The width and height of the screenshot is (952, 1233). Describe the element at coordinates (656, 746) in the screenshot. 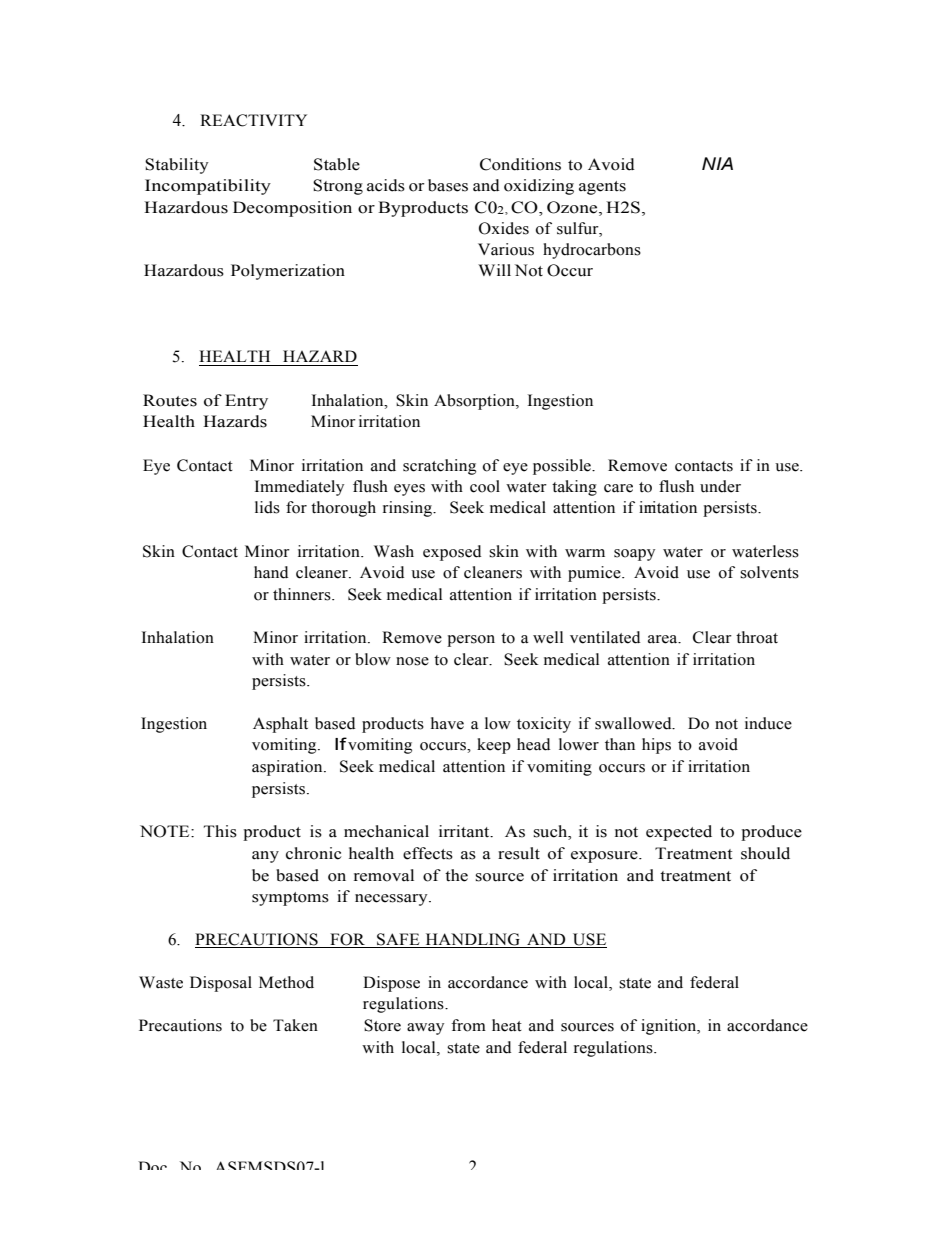

I see `hips` at that location.
